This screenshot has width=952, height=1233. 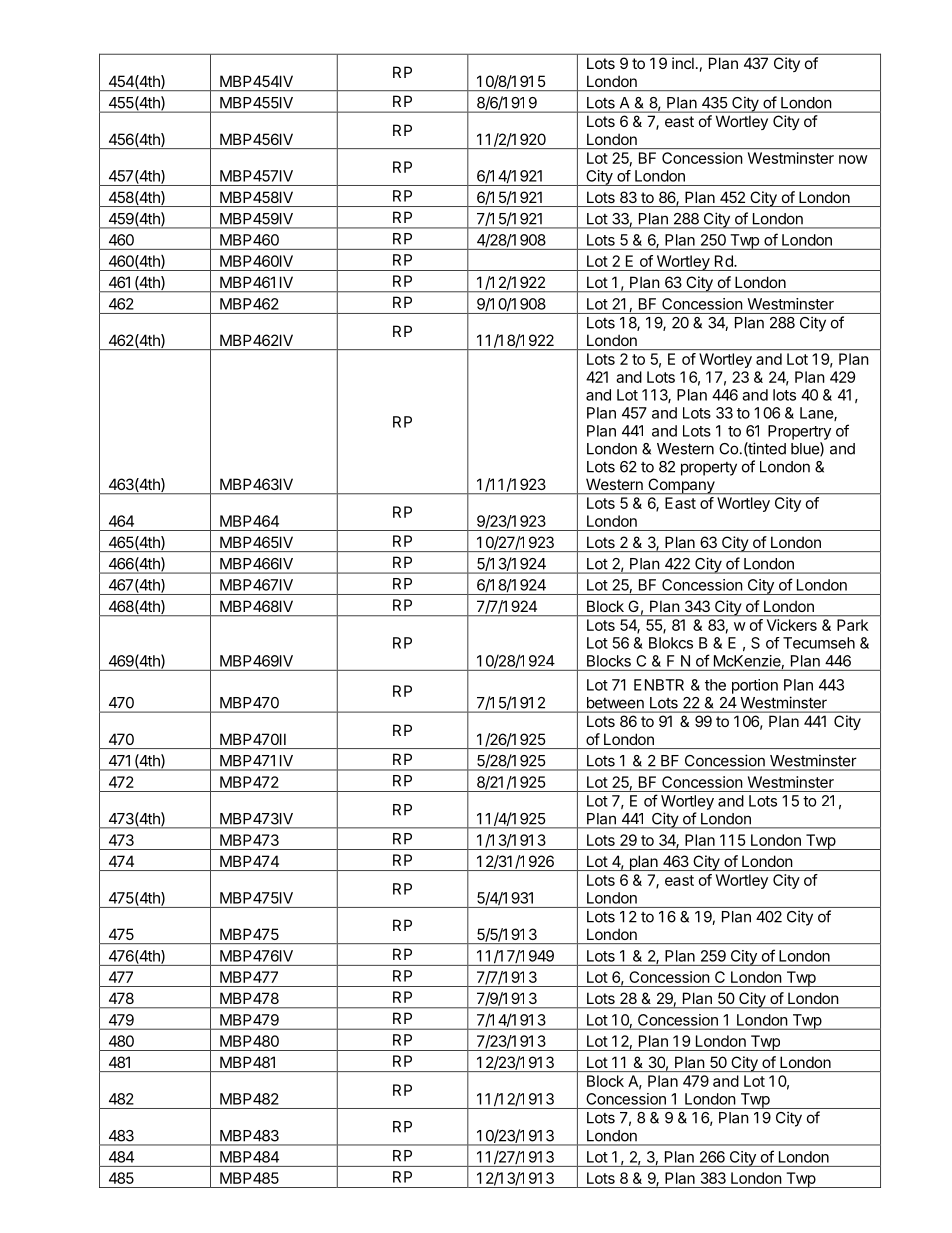 I want to click on Tecumseh, so click(x=819, y=643).
